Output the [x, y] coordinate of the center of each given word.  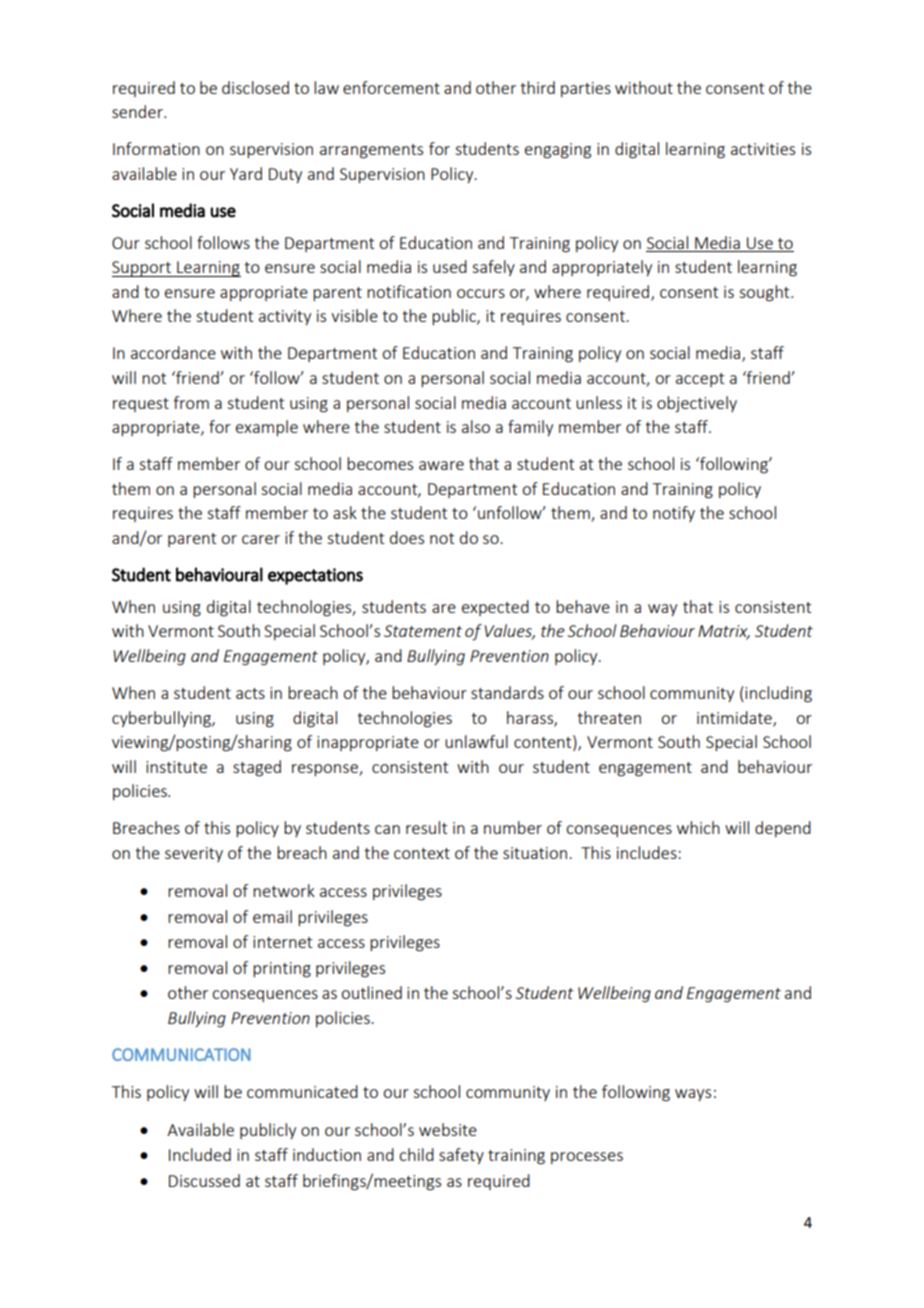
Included [200, 1154]
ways [693, 1095]
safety [461, 1156]
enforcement [391, 87]
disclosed [255, 87]
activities [763, 149]
